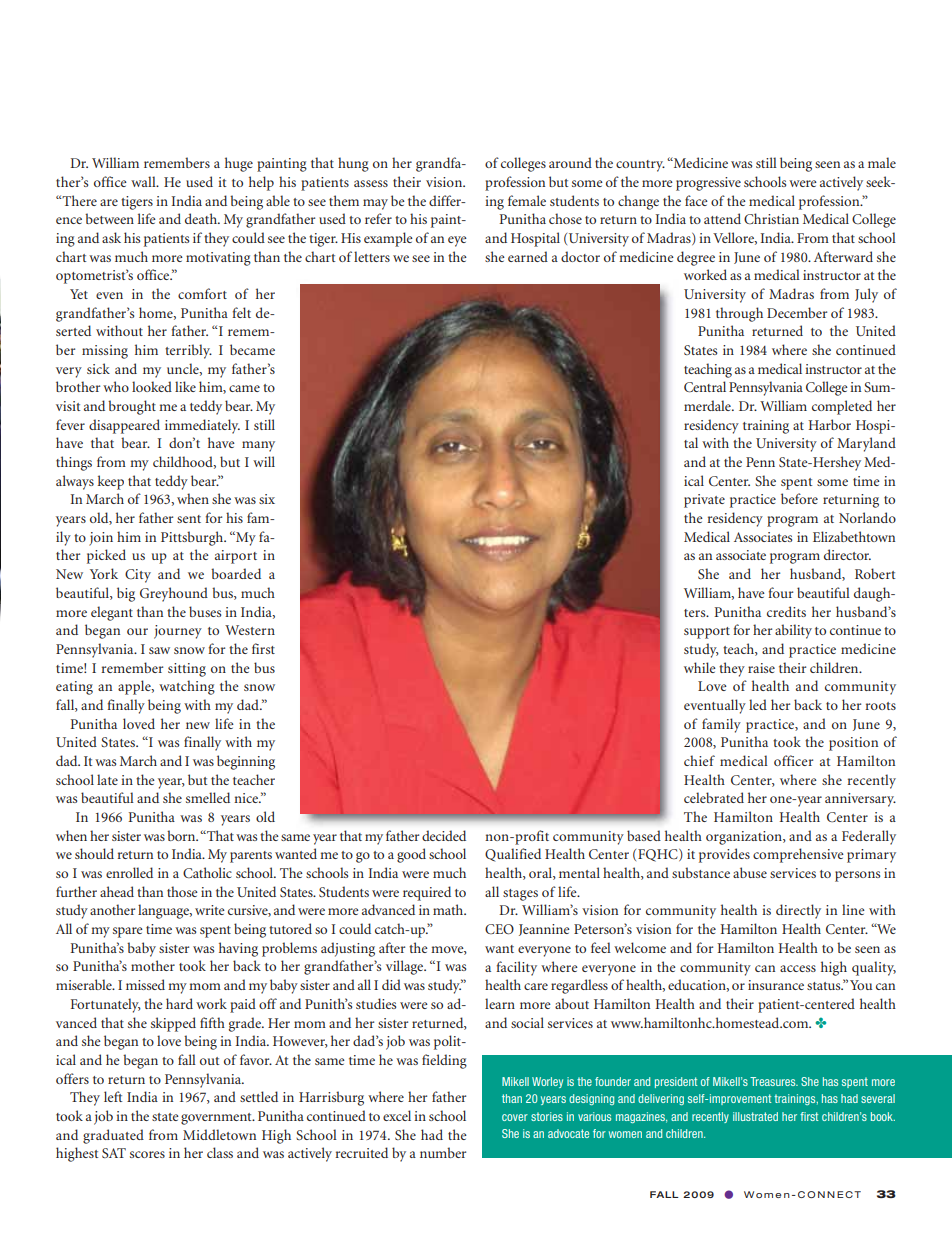 This screenshot has width=952, height=1233. What do you see at coordinates (144, 181) in the screenshot?
I see `wall` at bounding box center [144, 181].
